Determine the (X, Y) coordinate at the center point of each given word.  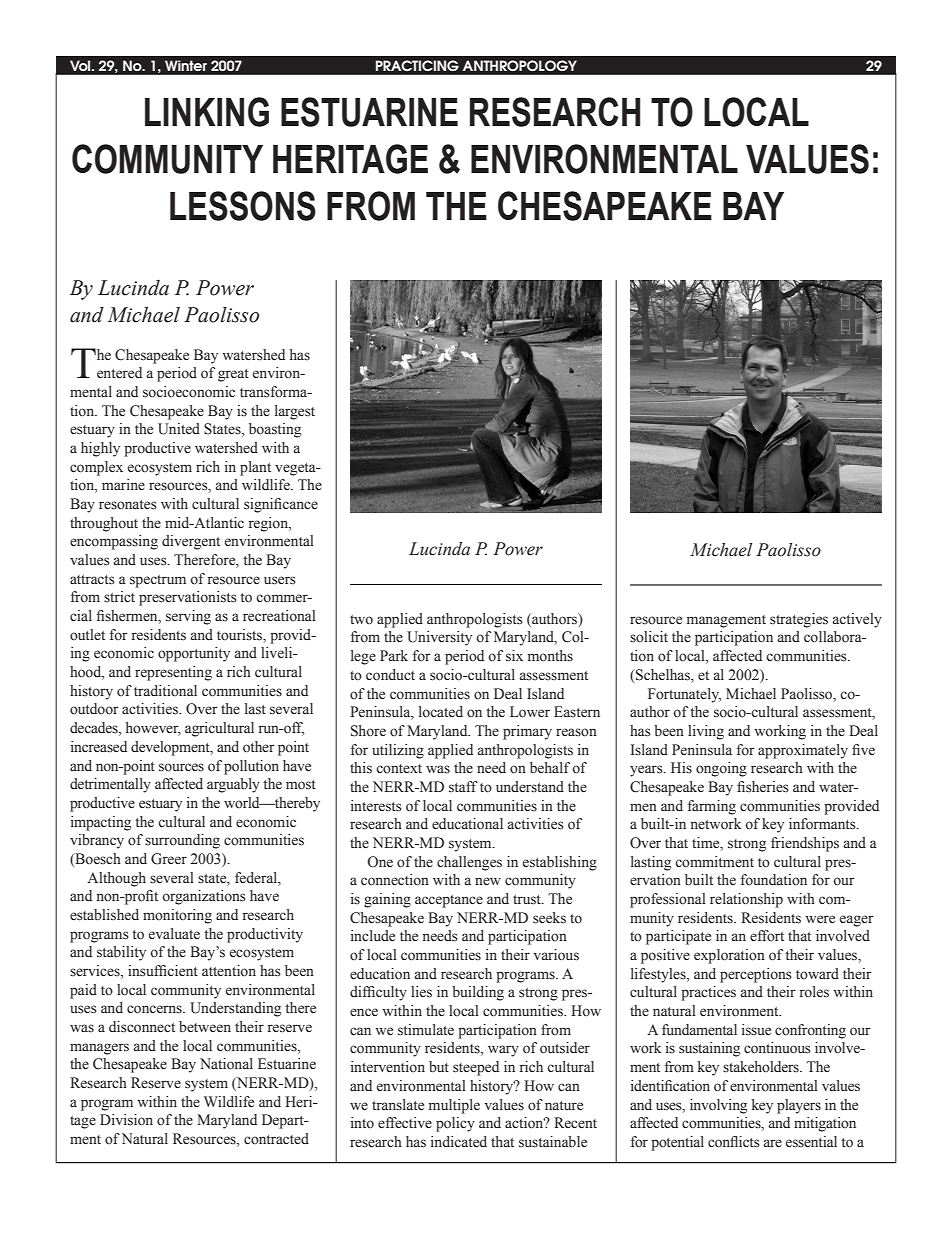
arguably (233, 785)
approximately (803, 751)
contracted (276, 1139)
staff (463, 787)
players (799, 1106)
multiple (454, 1106)
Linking (207, 112)
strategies (799, 620)
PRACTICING (417, 65)
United (179, 429)
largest (295, 412)
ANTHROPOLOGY (520, 65)
